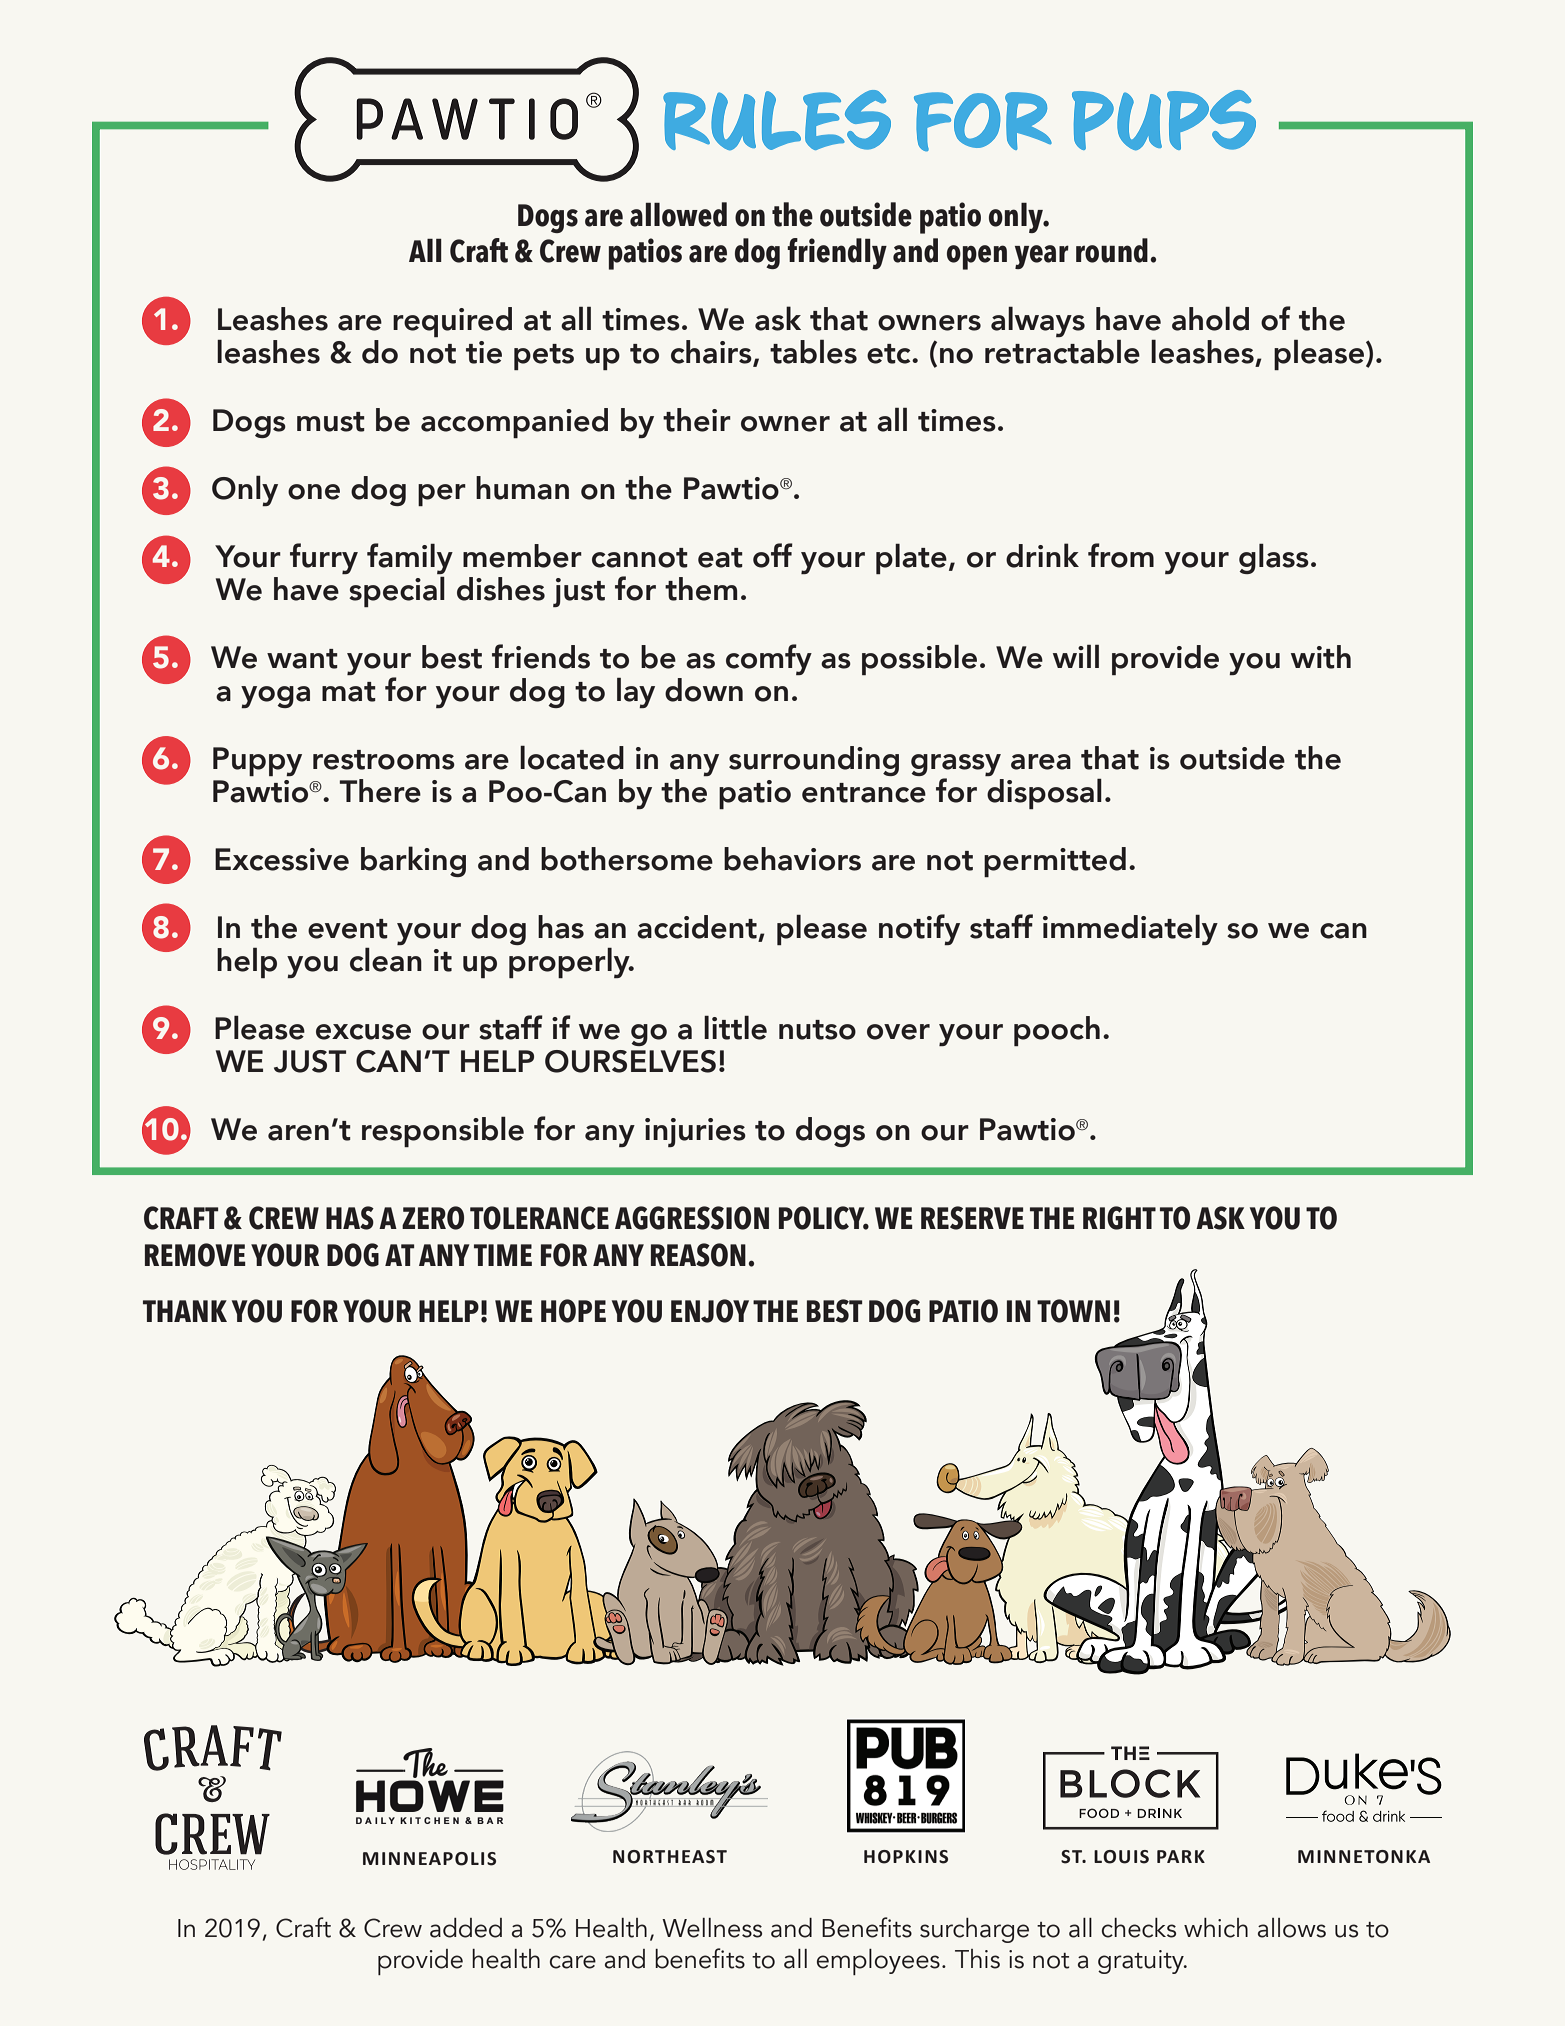 The image size is (1565, 2026). Describe the element at coordinates (363, 1032) in the image. I see `excuse` at that location.
